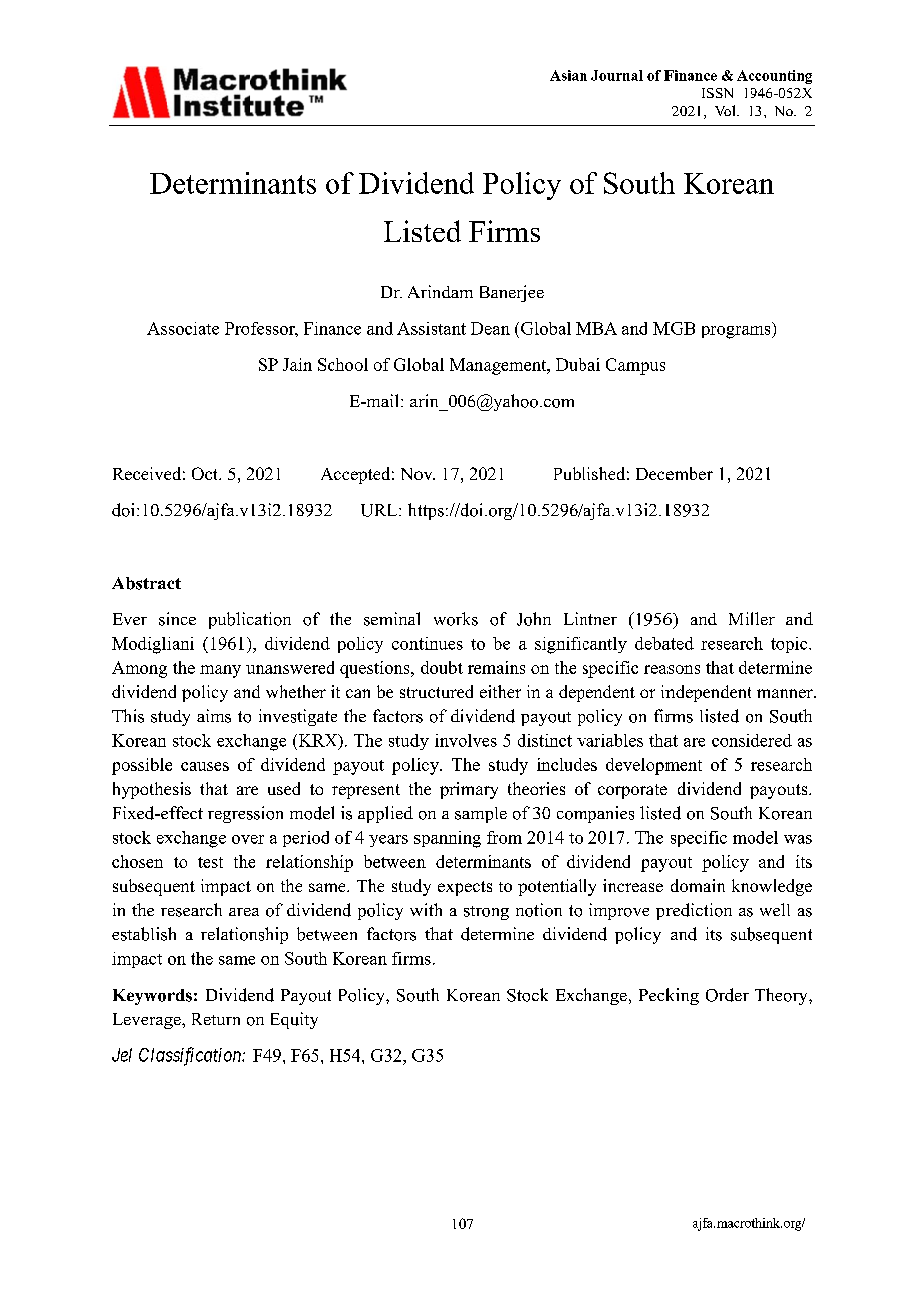  Describe the element at coordinates (568, 75) in the image. I see `Asian` at that location.
